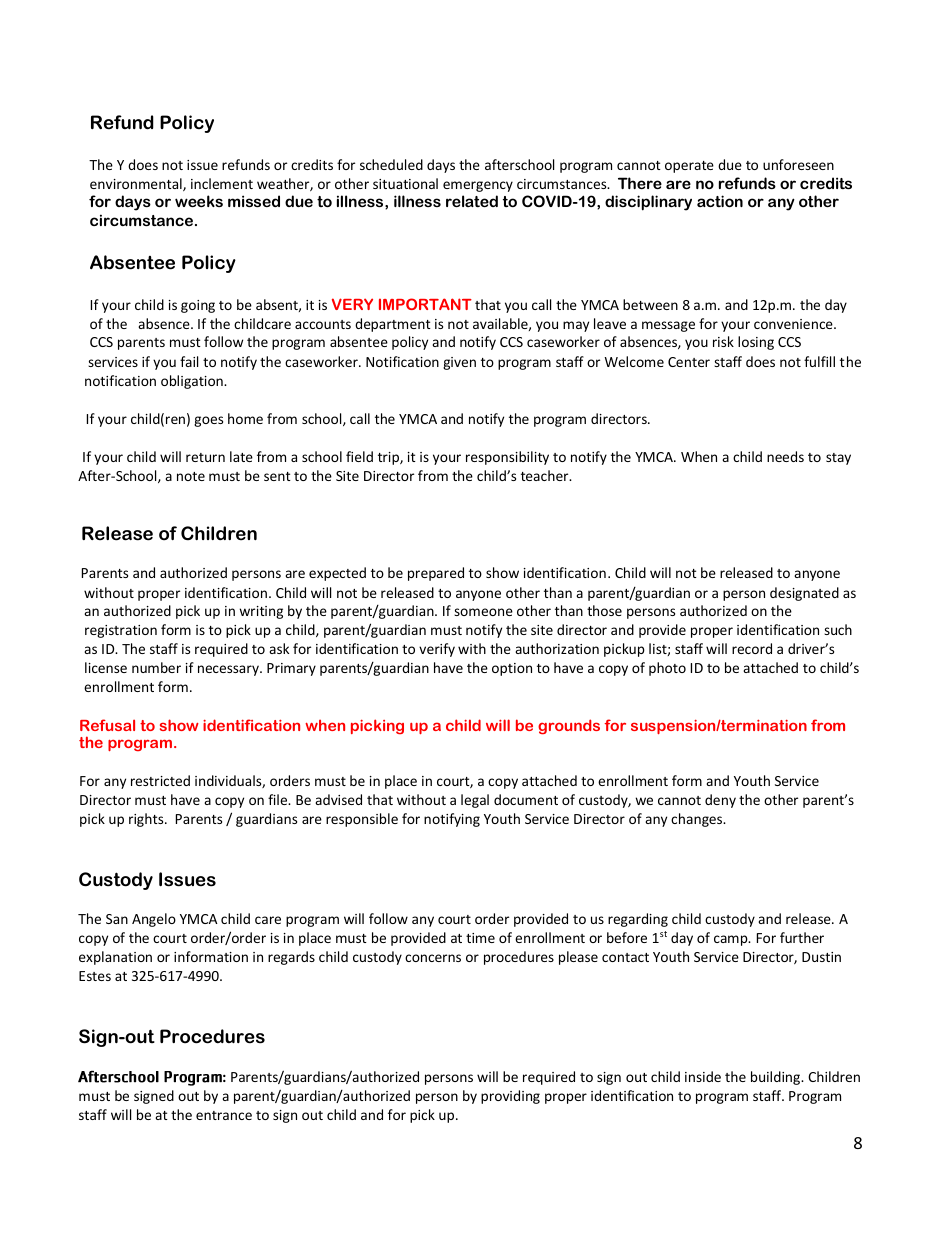 The image size is (952, 1233). What do you see at coordinates (720, 201) in the page?
I see `action` at bounding box center [720, 201].
